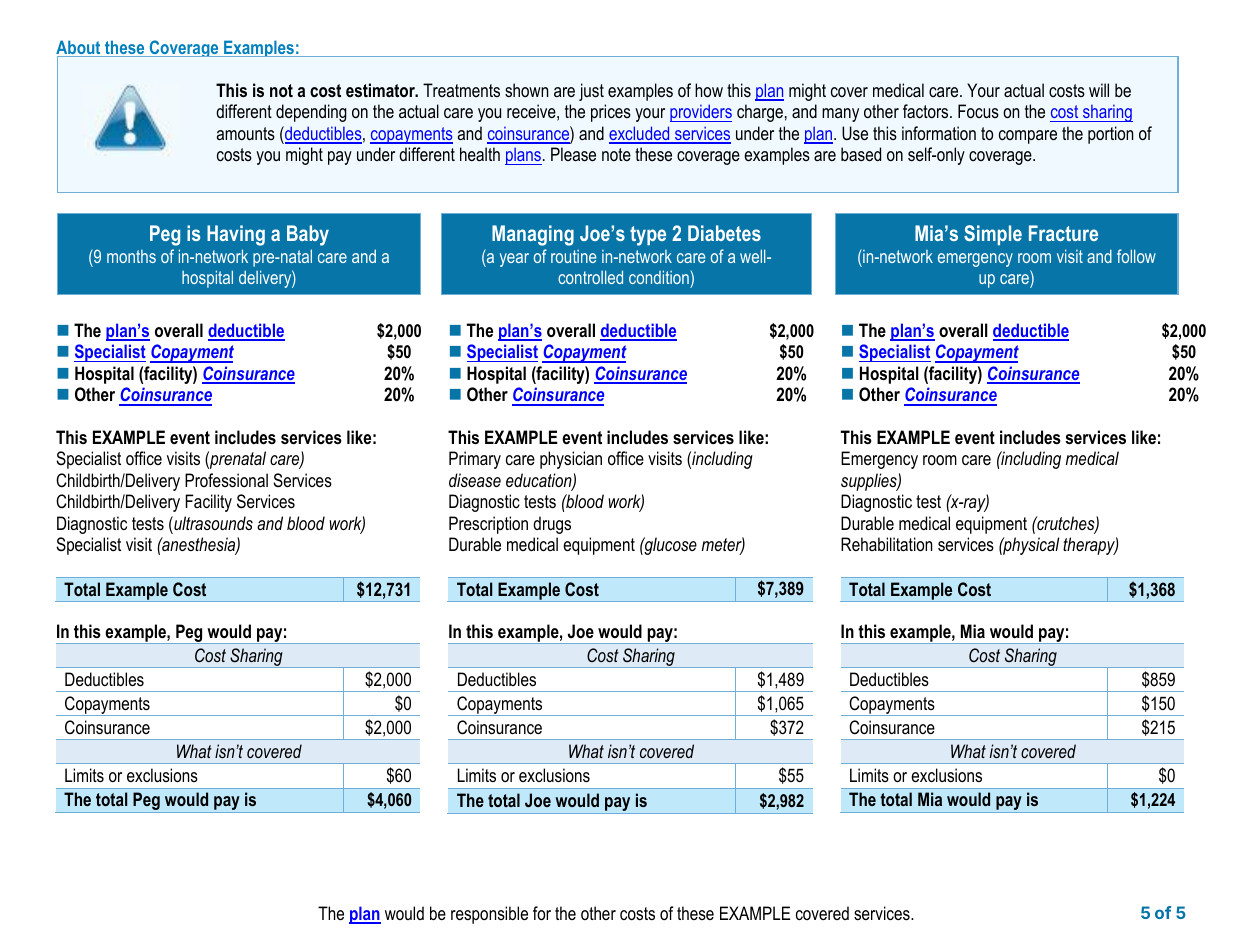 The image size is (1233, 952). Describe the element at coordinates (489, 915) in the page. I see `responsible` at that location.
